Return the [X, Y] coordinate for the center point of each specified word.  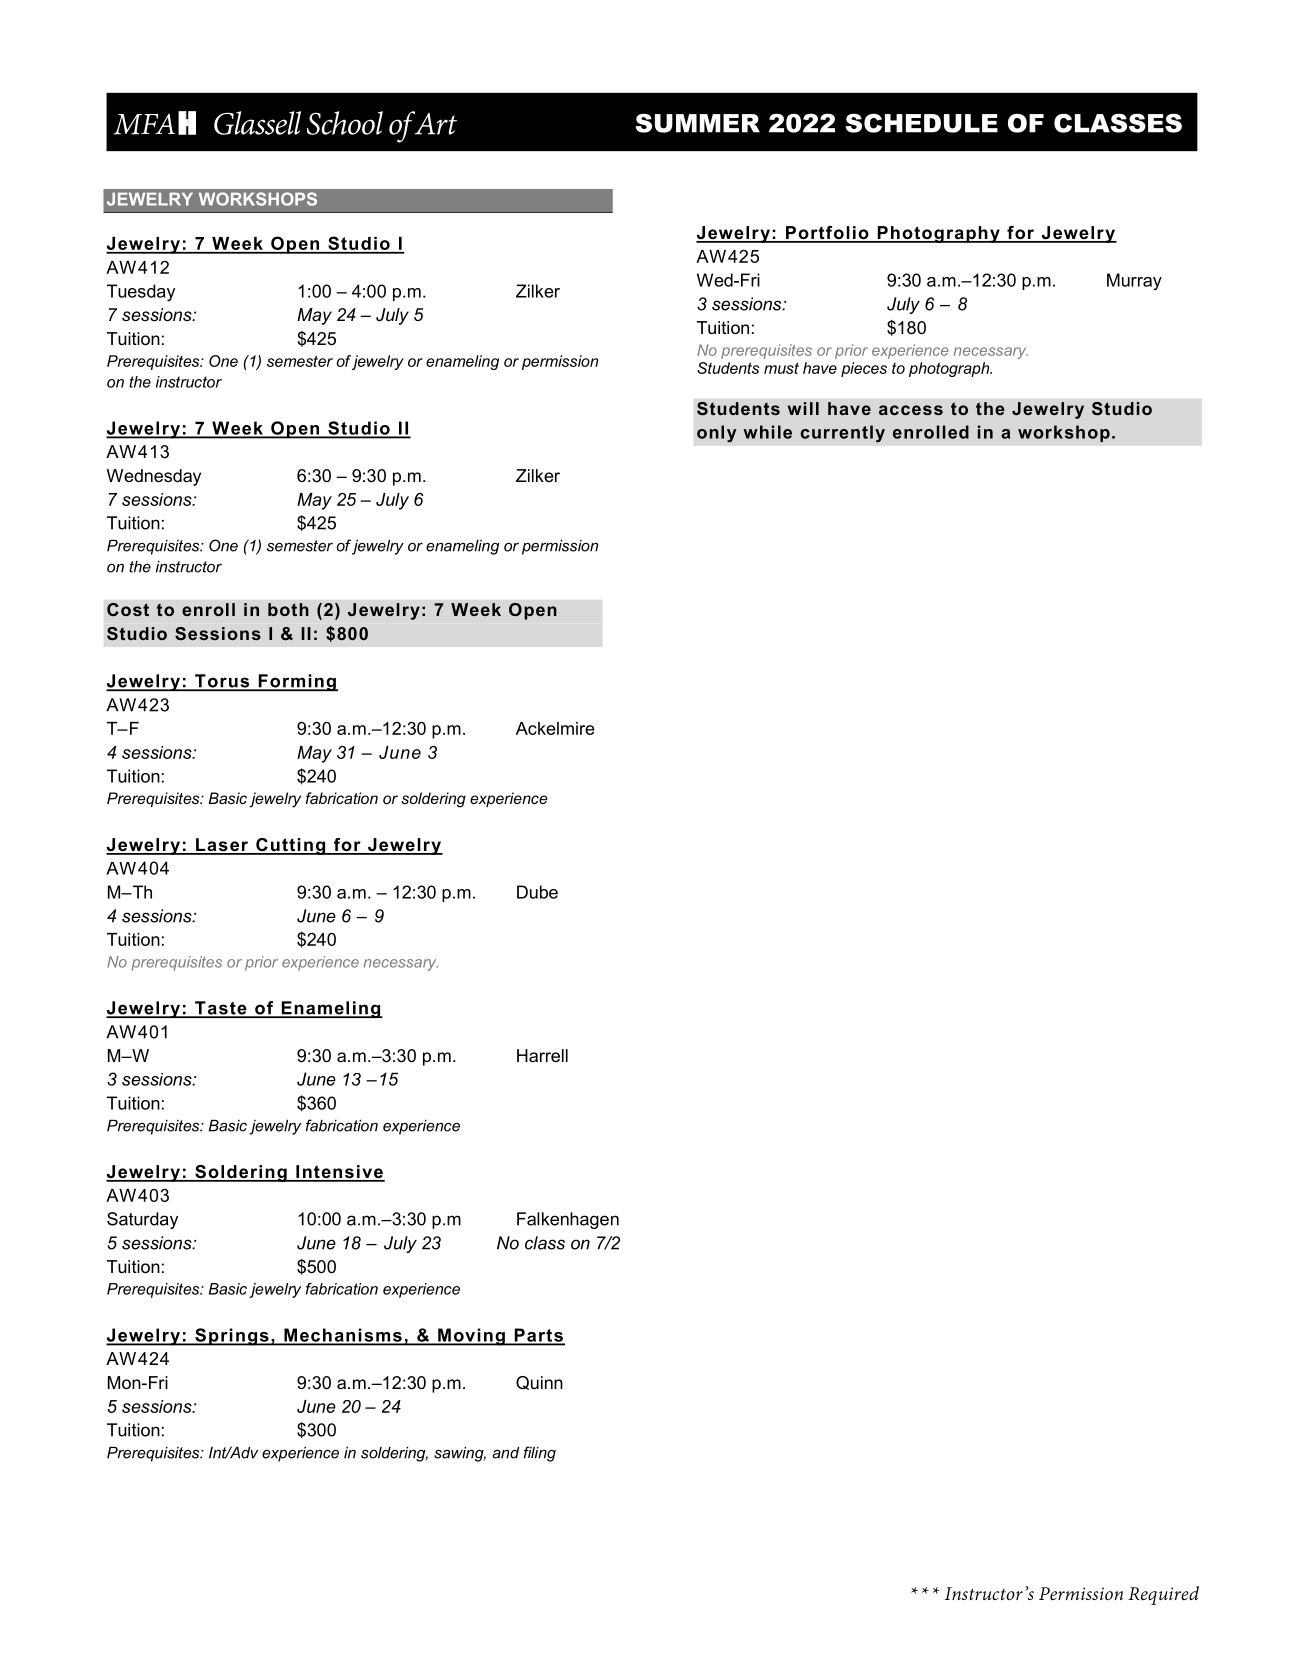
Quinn [539, 1383]
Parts [538, 1336]
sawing [460, 1454]
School [345, 123]
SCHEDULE [921, 123]
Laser [222, 846]
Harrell [542, 1055]
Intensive [339, 1173]
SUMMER [697, 123]
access [911, 410]
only [717, 434]
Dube [537, 892]
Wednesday [154, 477]
